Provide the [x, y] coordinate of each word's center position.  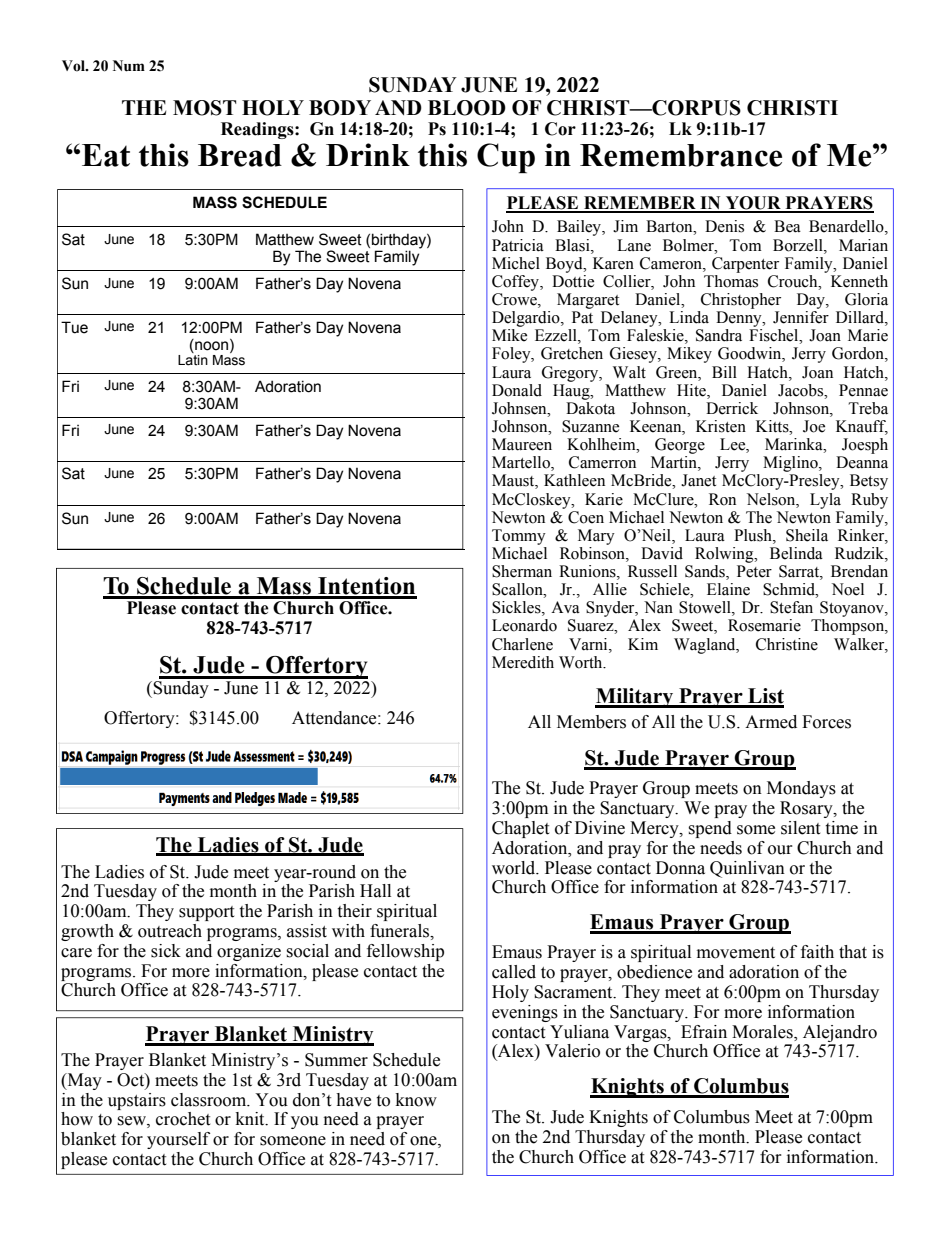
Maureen [522, 444]
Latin [193, 360]
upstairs [137, 1101]
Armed [771, 722]
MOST [204, 108]
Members [591, 722]
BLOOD [467, 108]
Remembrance [681, 155]
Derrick [732, 408]
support [206, 913]
